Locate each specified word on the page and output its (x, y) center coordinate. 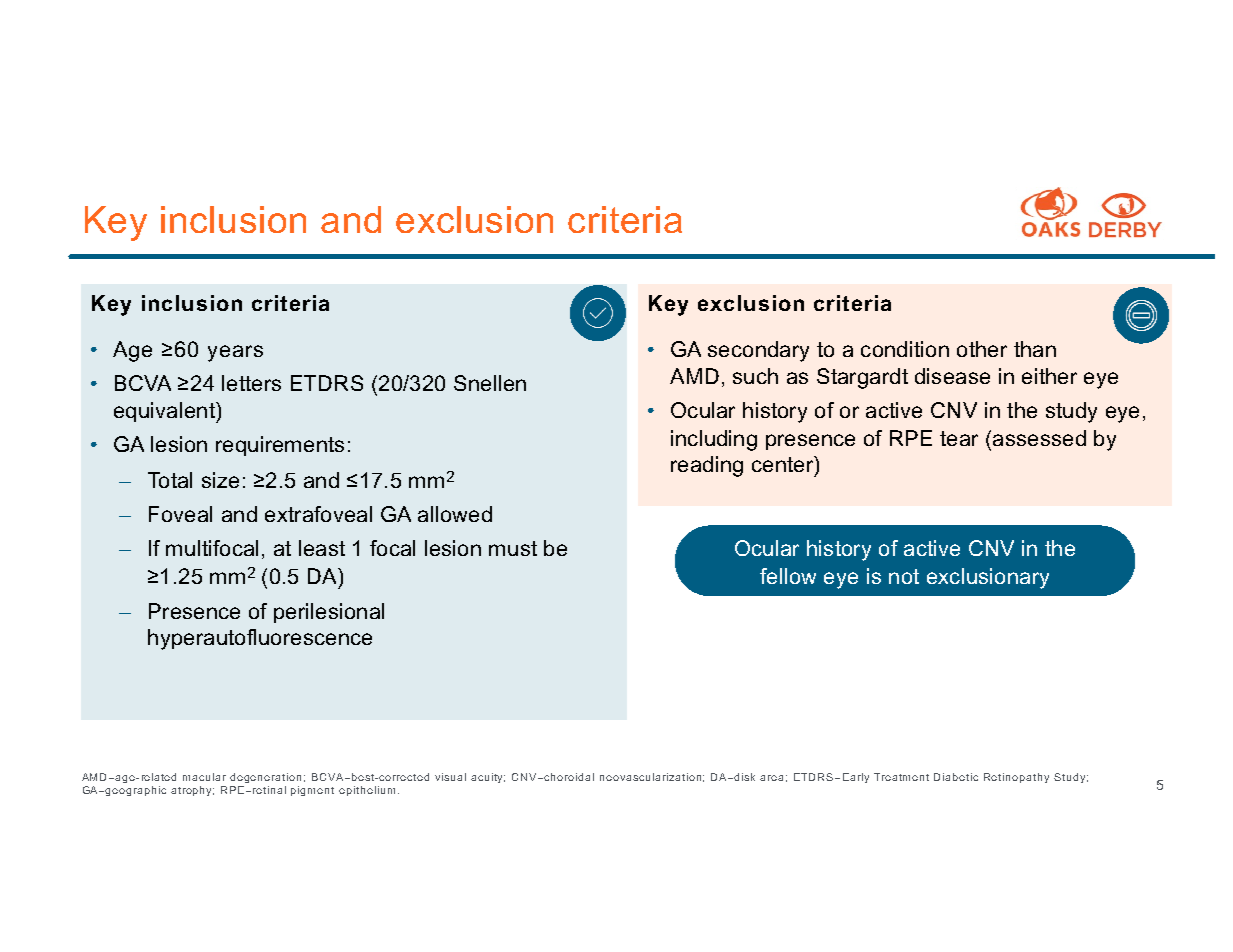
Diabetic (956, 777)
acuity (488, 778)
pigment (312, 791)
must (513, 548)
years (235, 353)
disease (952, 376)
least (322, 548)
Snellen (490, 383)
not (904, 576)
